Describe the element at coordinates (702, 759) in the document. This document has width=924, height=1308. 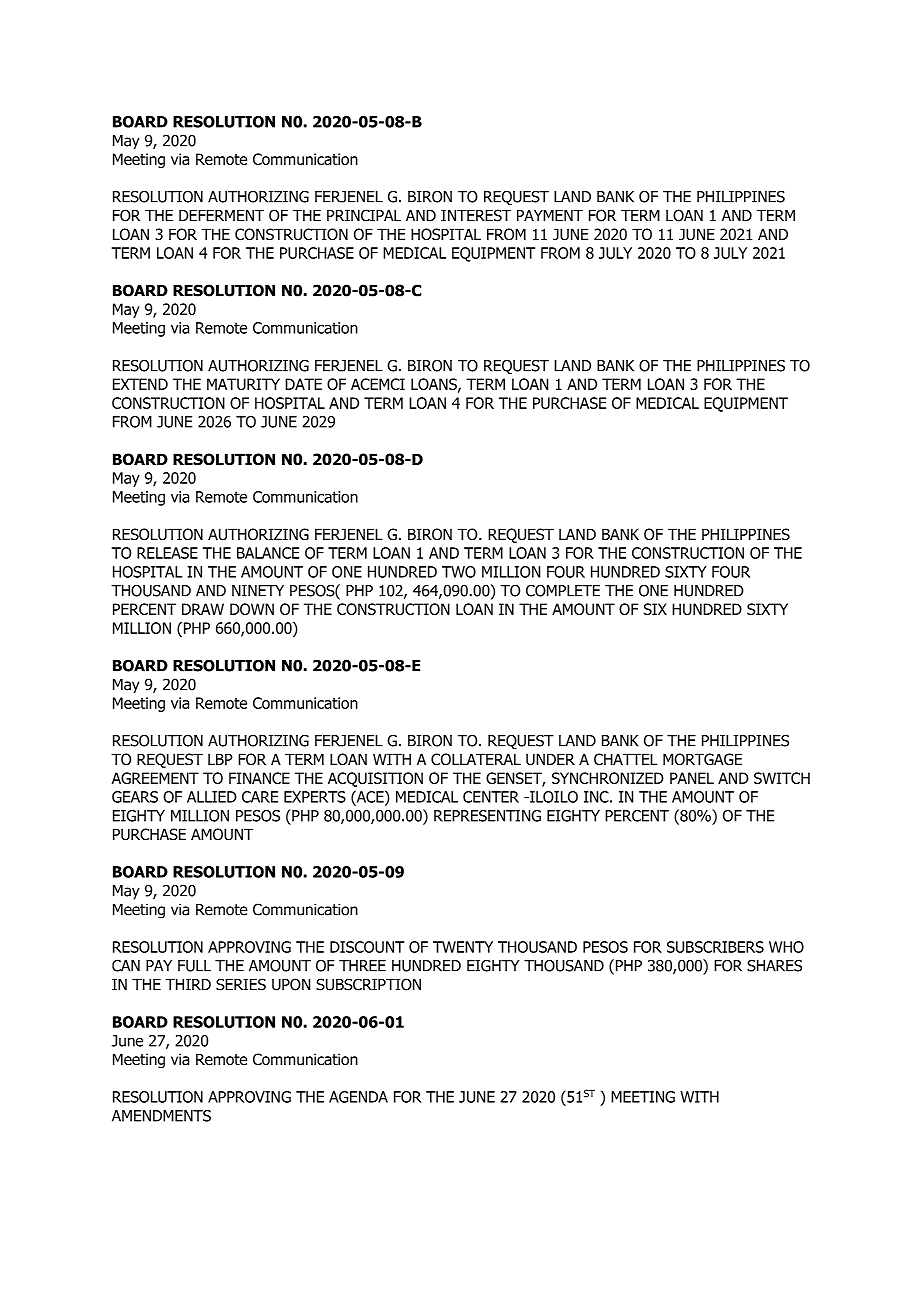
I see `MORTGAGE` at that location.
